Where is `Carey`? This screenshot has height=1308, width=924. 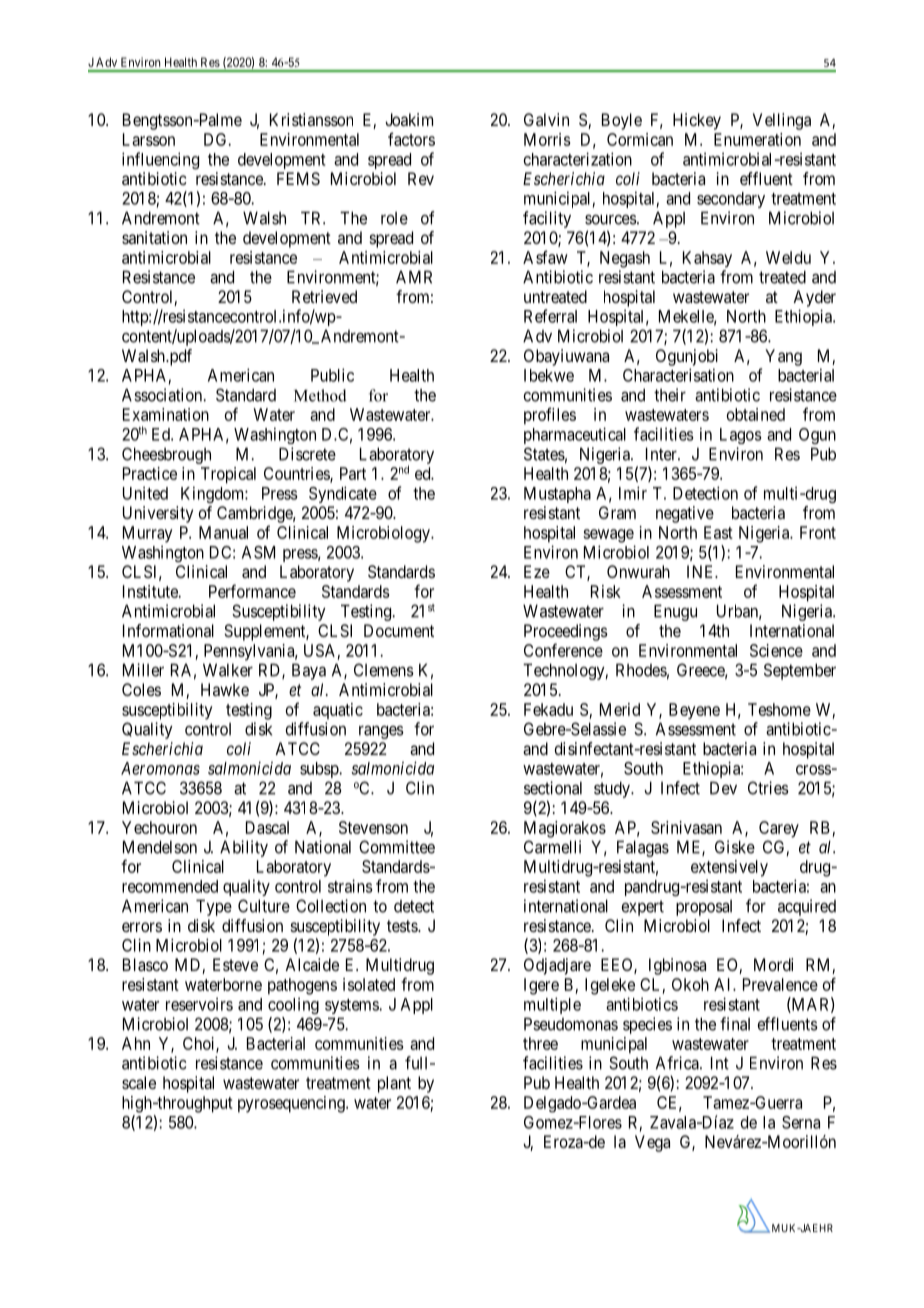
Carey is located at coordinates (779, 829).
